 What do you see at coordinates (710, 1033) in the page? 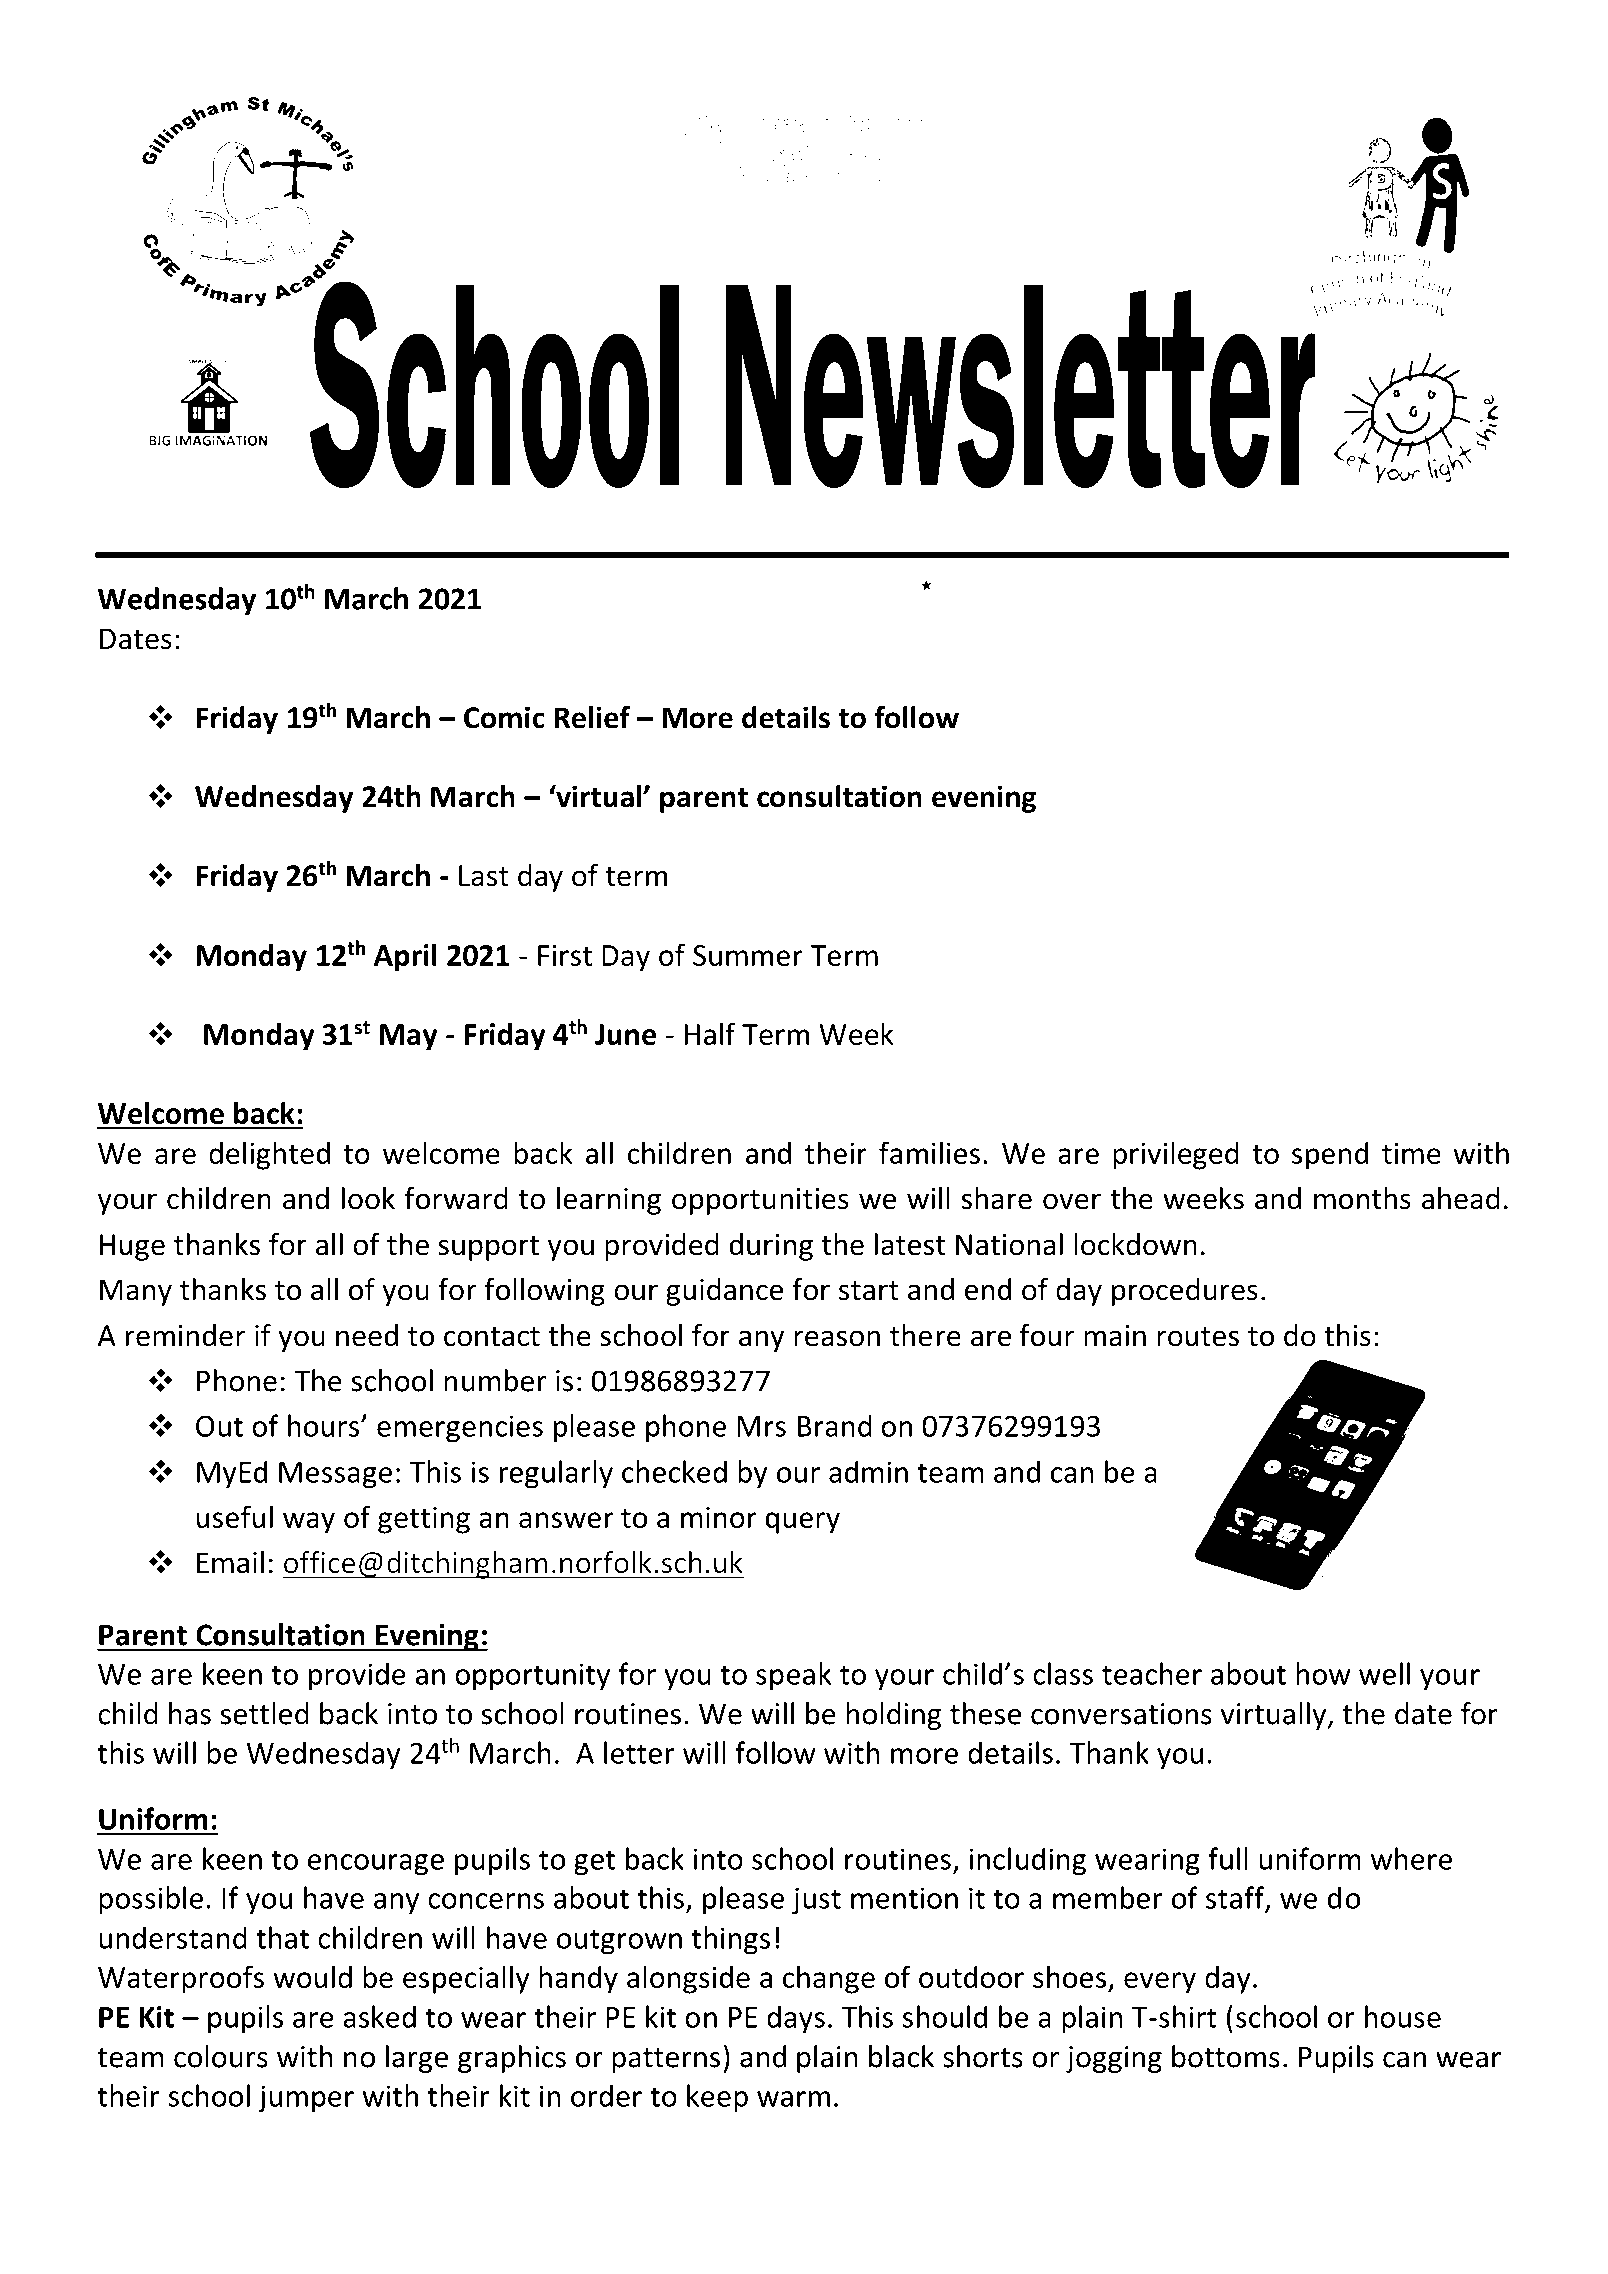
I see `Half` at bounding box center [710, 1033].
